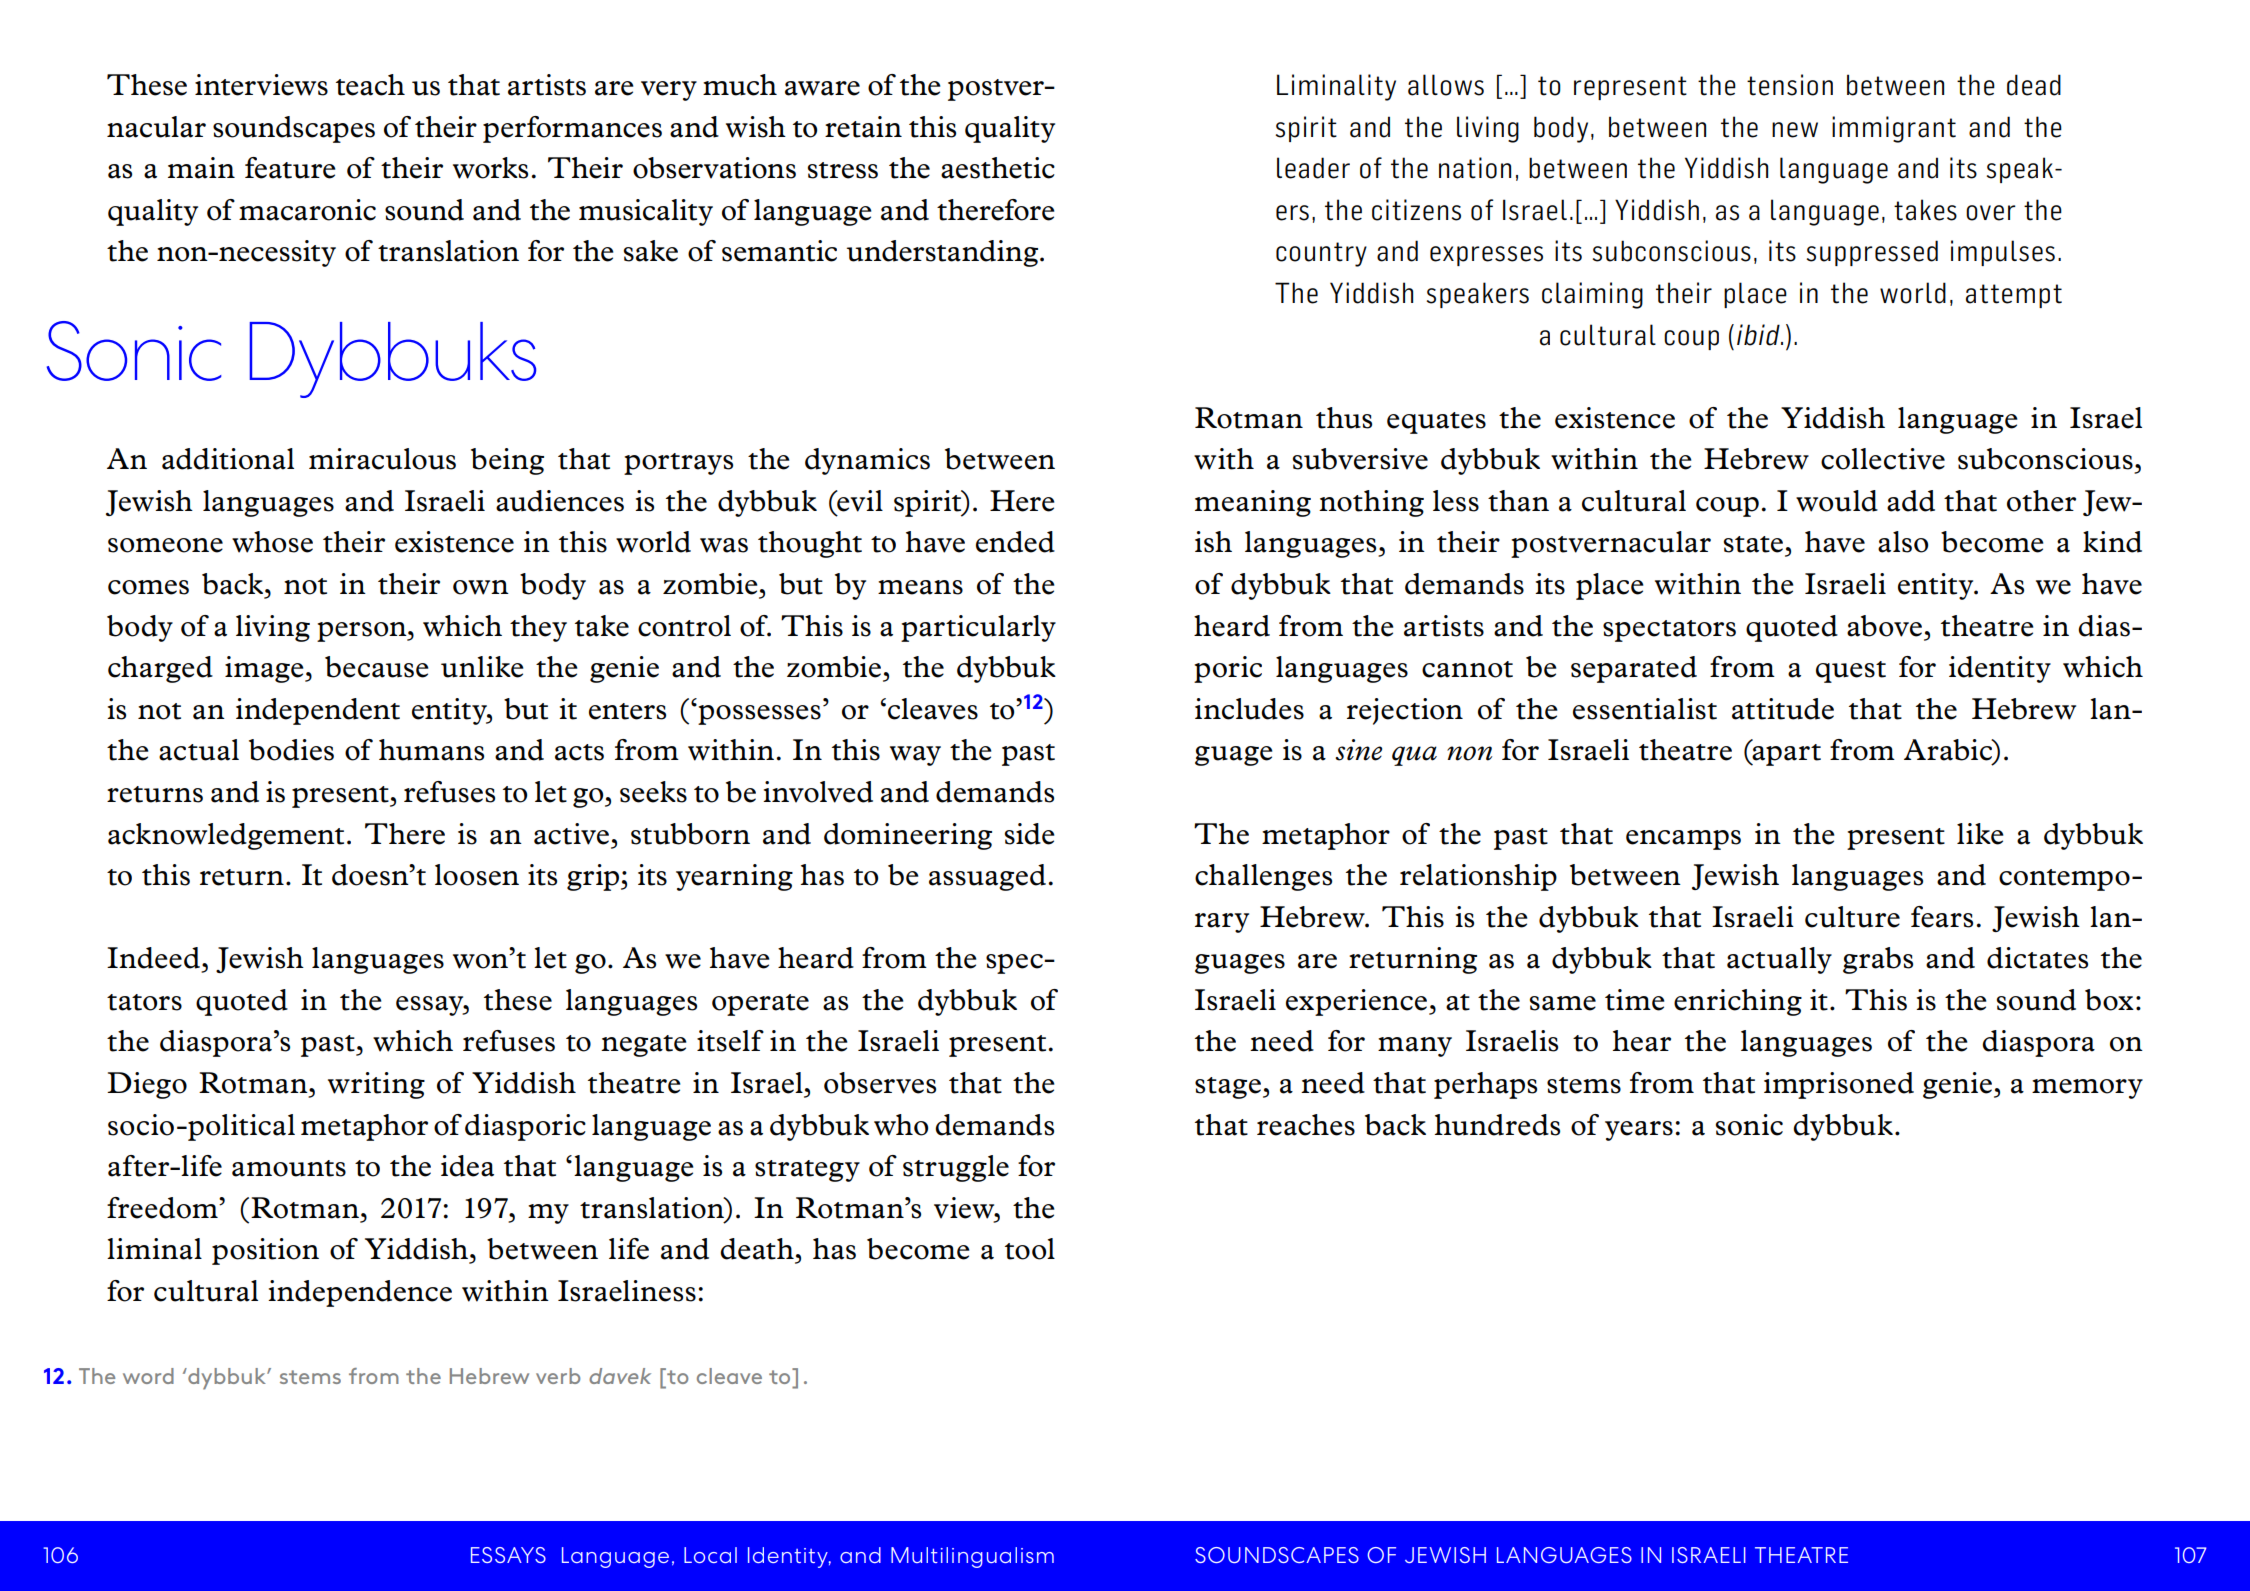 This image has width=2250, height=1591. I want to click on Multilingualism, so click(972, 1557).
